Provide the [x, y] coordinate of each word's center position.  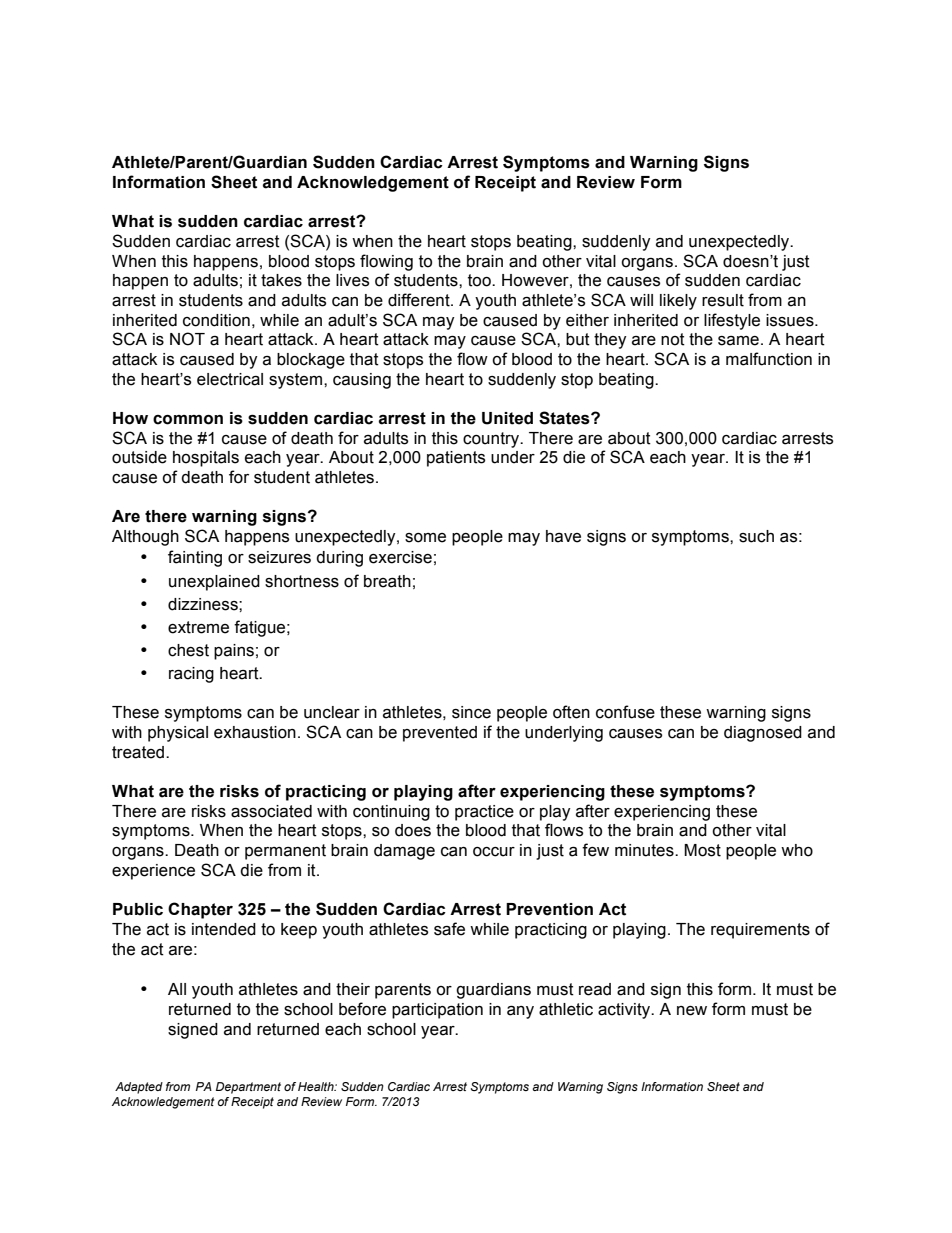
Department [248, 1088]
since [471, 712]
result [723, 300]
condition [216, 320]
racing [191, 675]
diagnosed [763, 734]
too [480, 280]
